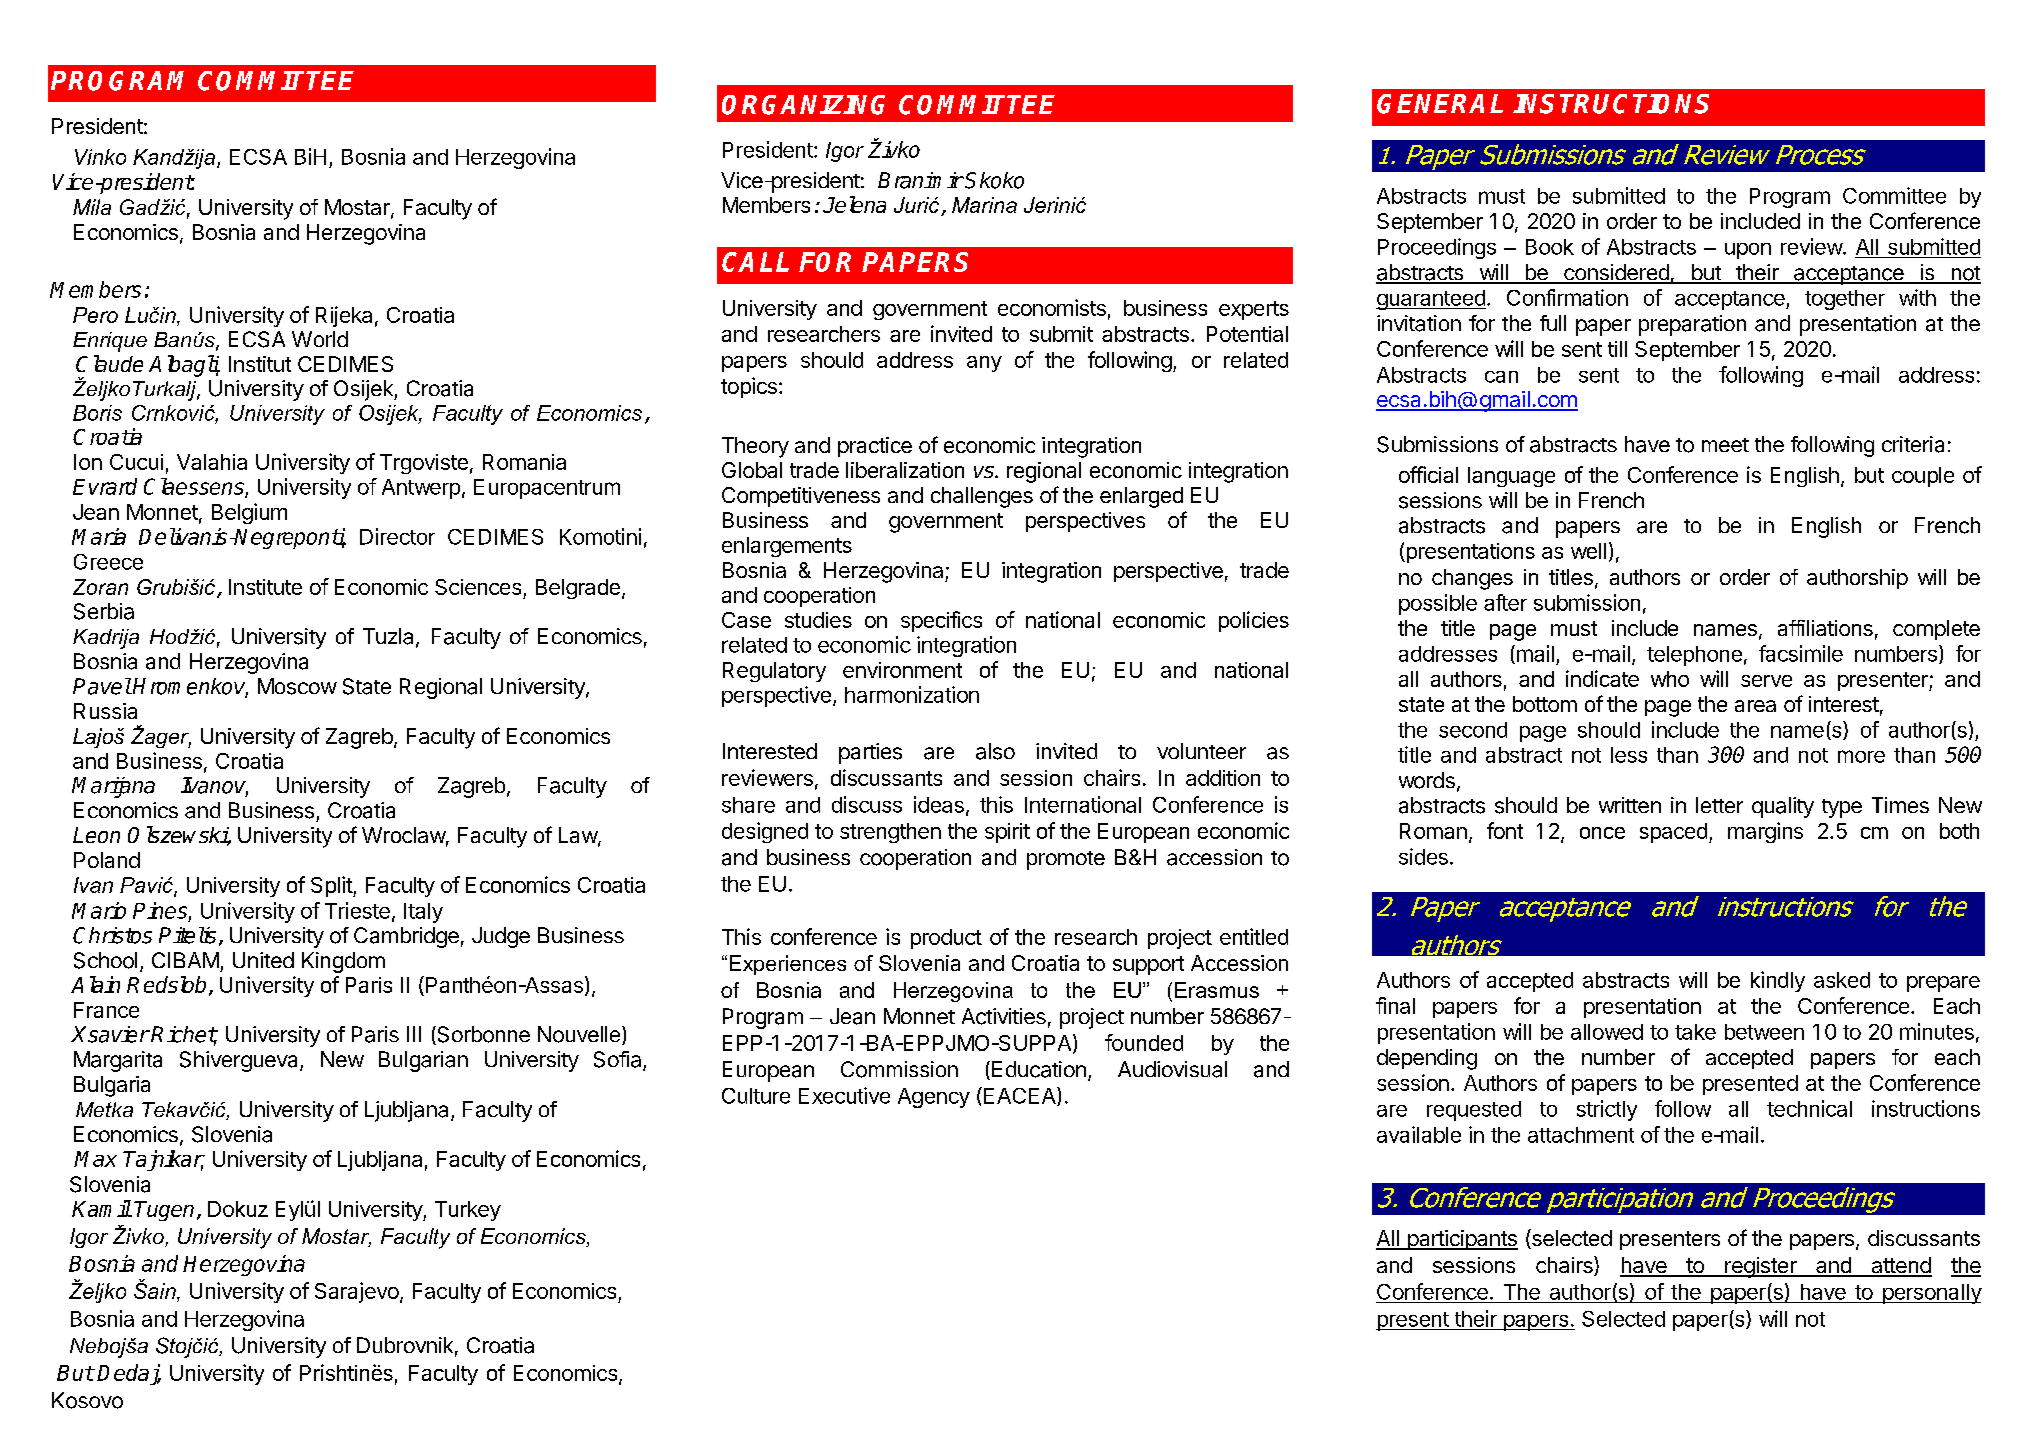 The image size is (2029, 1434). What do you see at coordinates (995, 751) in the image?
I see `also` at bounding box center [995, 751].
